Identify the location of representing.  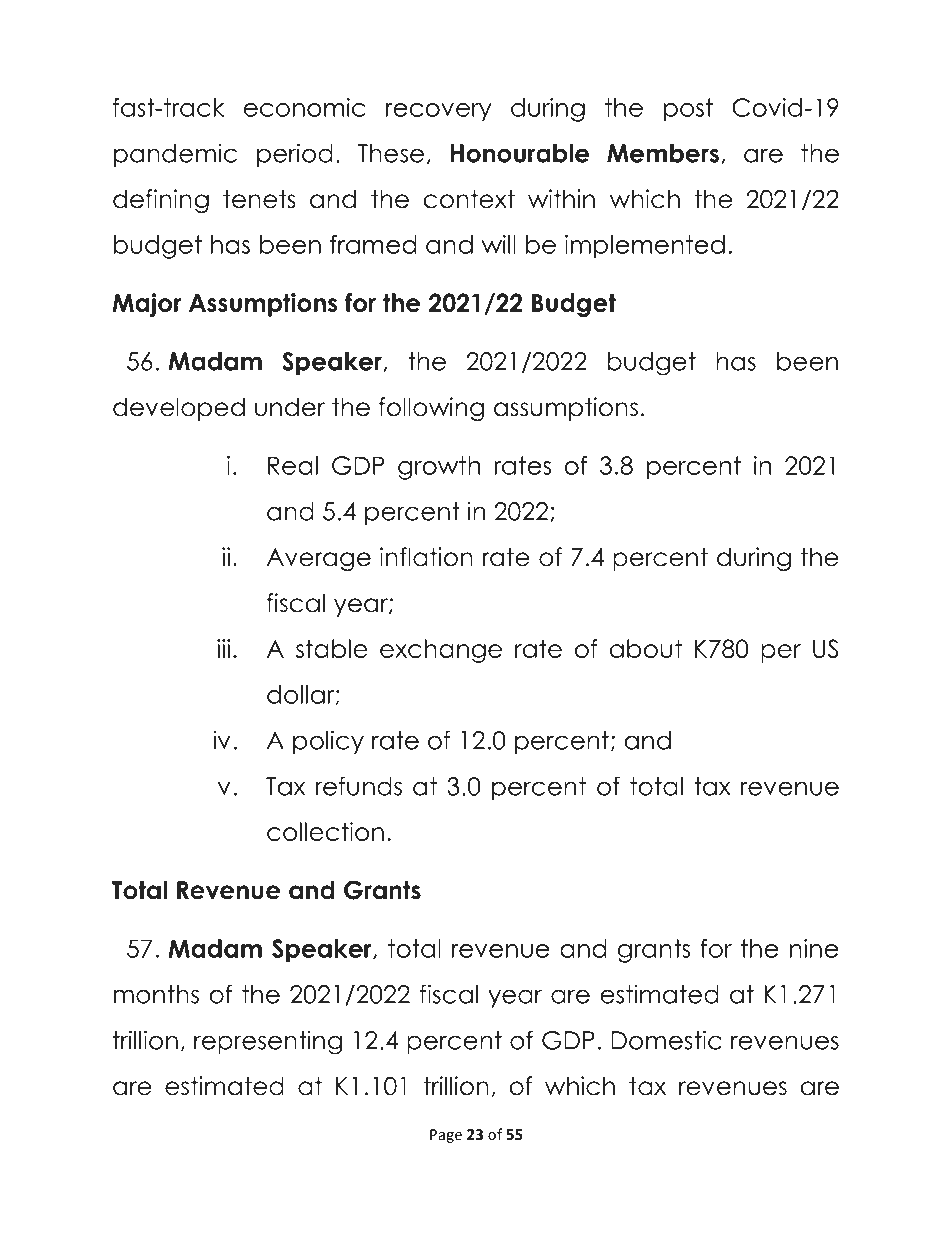
(268, 1042).
